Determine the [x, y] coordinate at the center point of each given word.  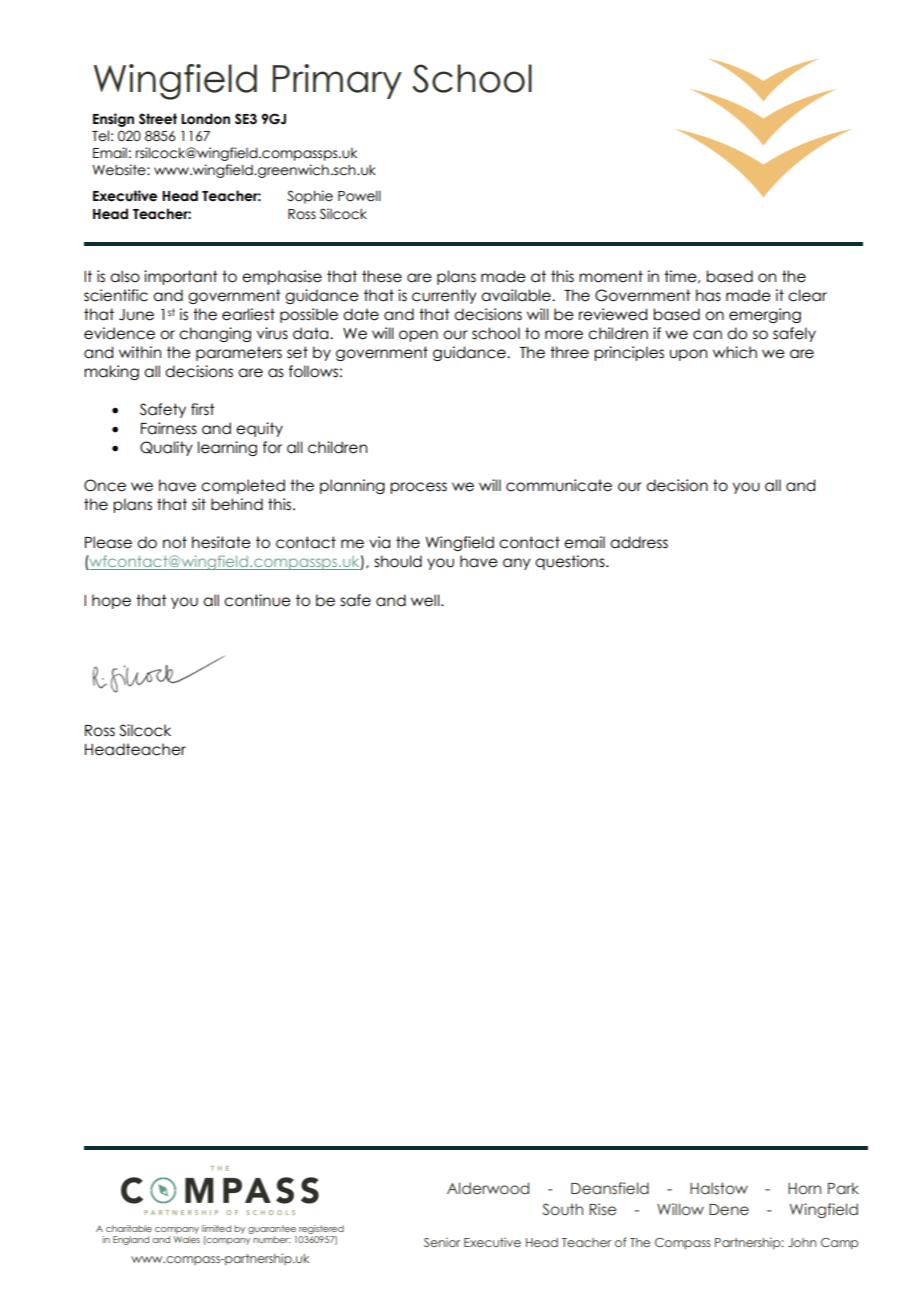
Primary [337, 81]
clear [807, 295]
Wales [187, 1239]
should [398, 561]
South [563, 1209]
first [203, 409]
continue [257, 600]
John [802, 1242]
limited [216, 1228]
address [639, 542]
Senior [442, 1242]
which [735, 352]
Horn [804, 1188]
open [418, 336]
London [205, 119]
